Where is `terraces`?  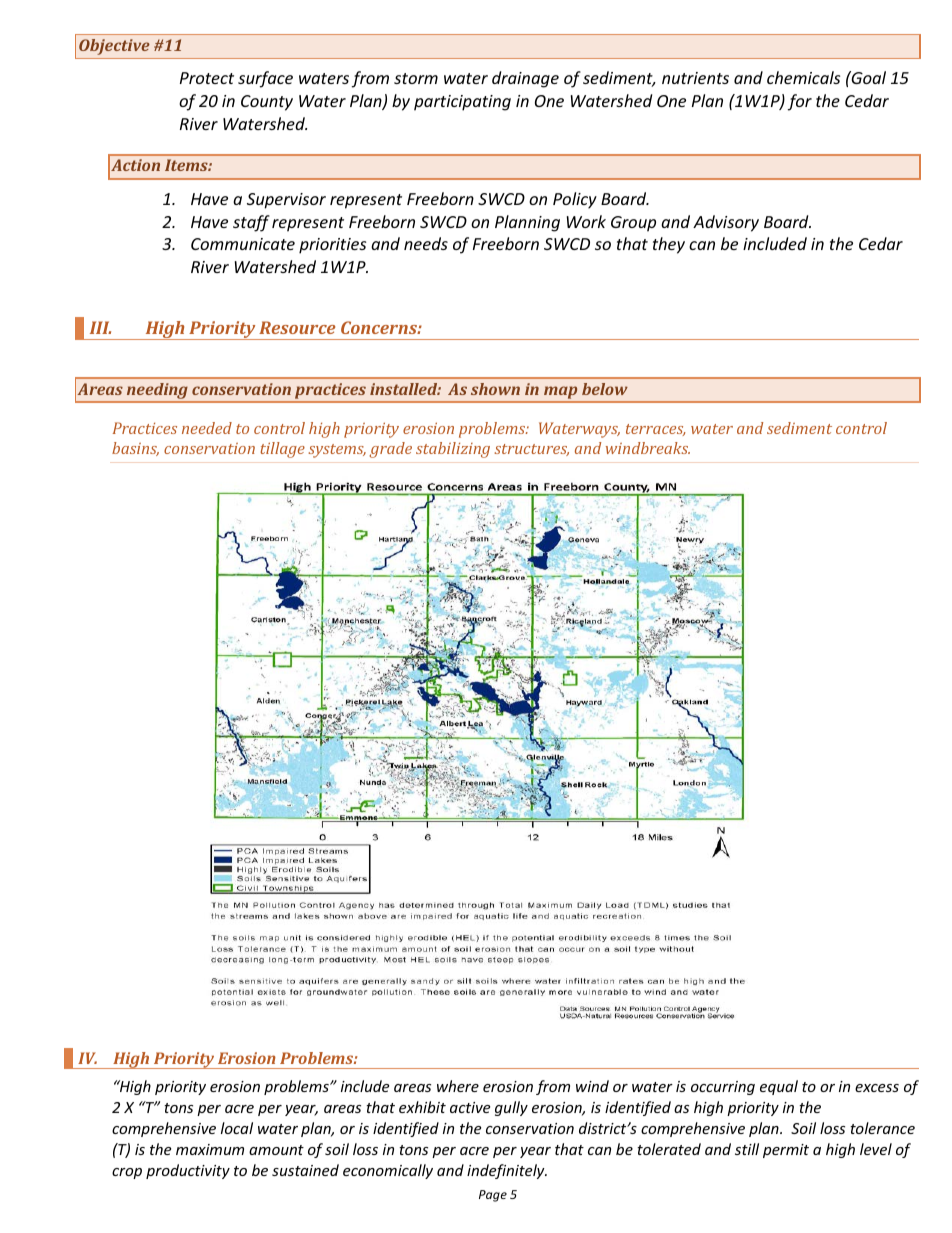
terraces is located at coordinates (656, 430).
